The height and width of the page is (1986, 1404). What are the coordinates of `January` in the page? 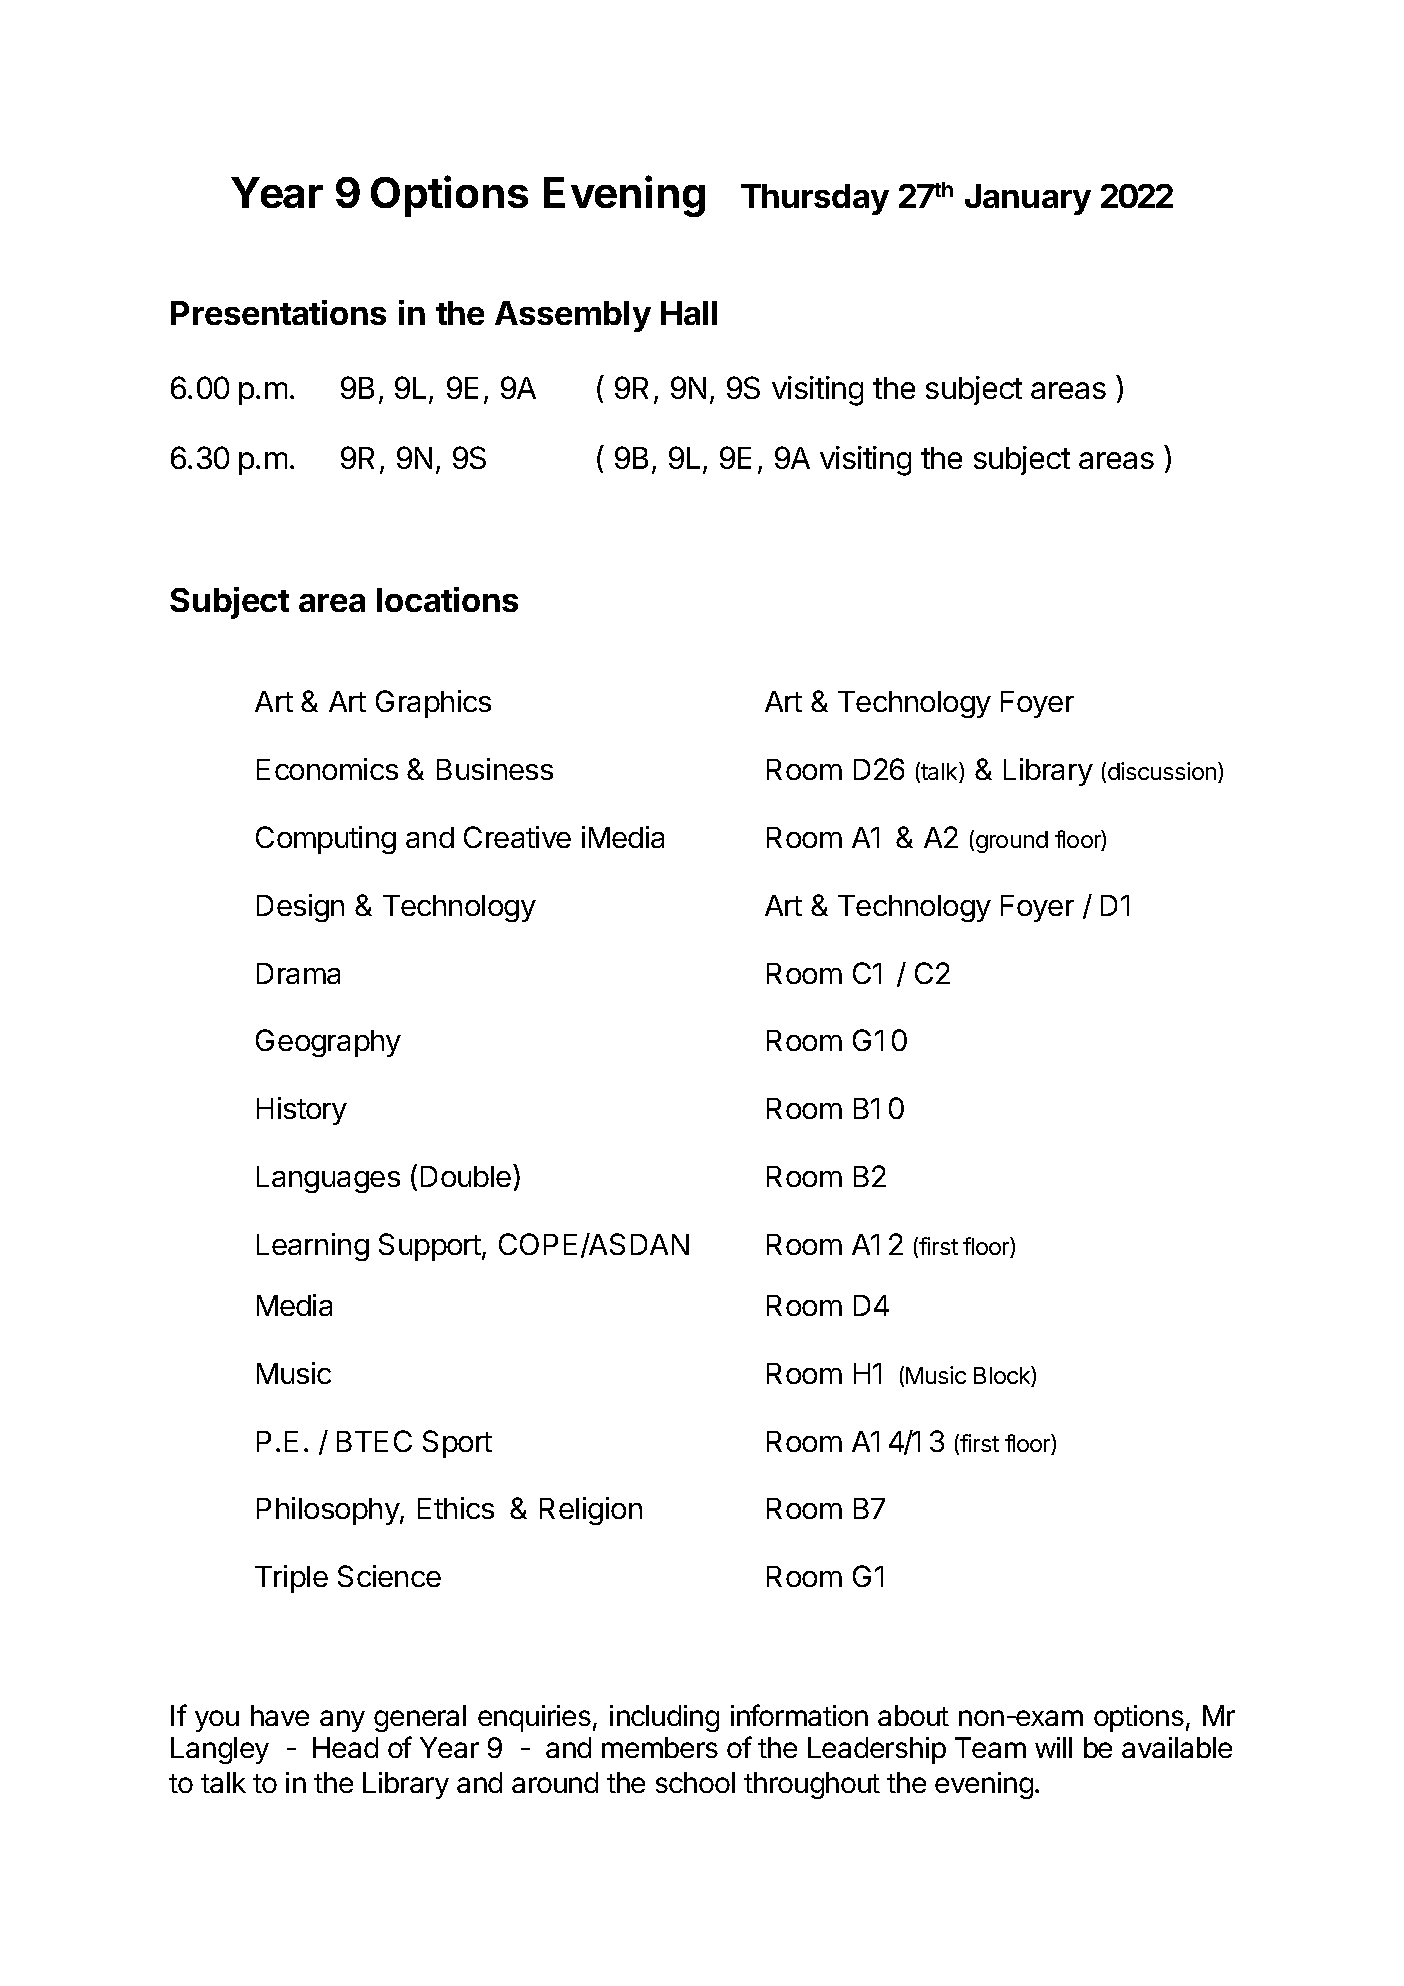 It's located at (1028, 199).
